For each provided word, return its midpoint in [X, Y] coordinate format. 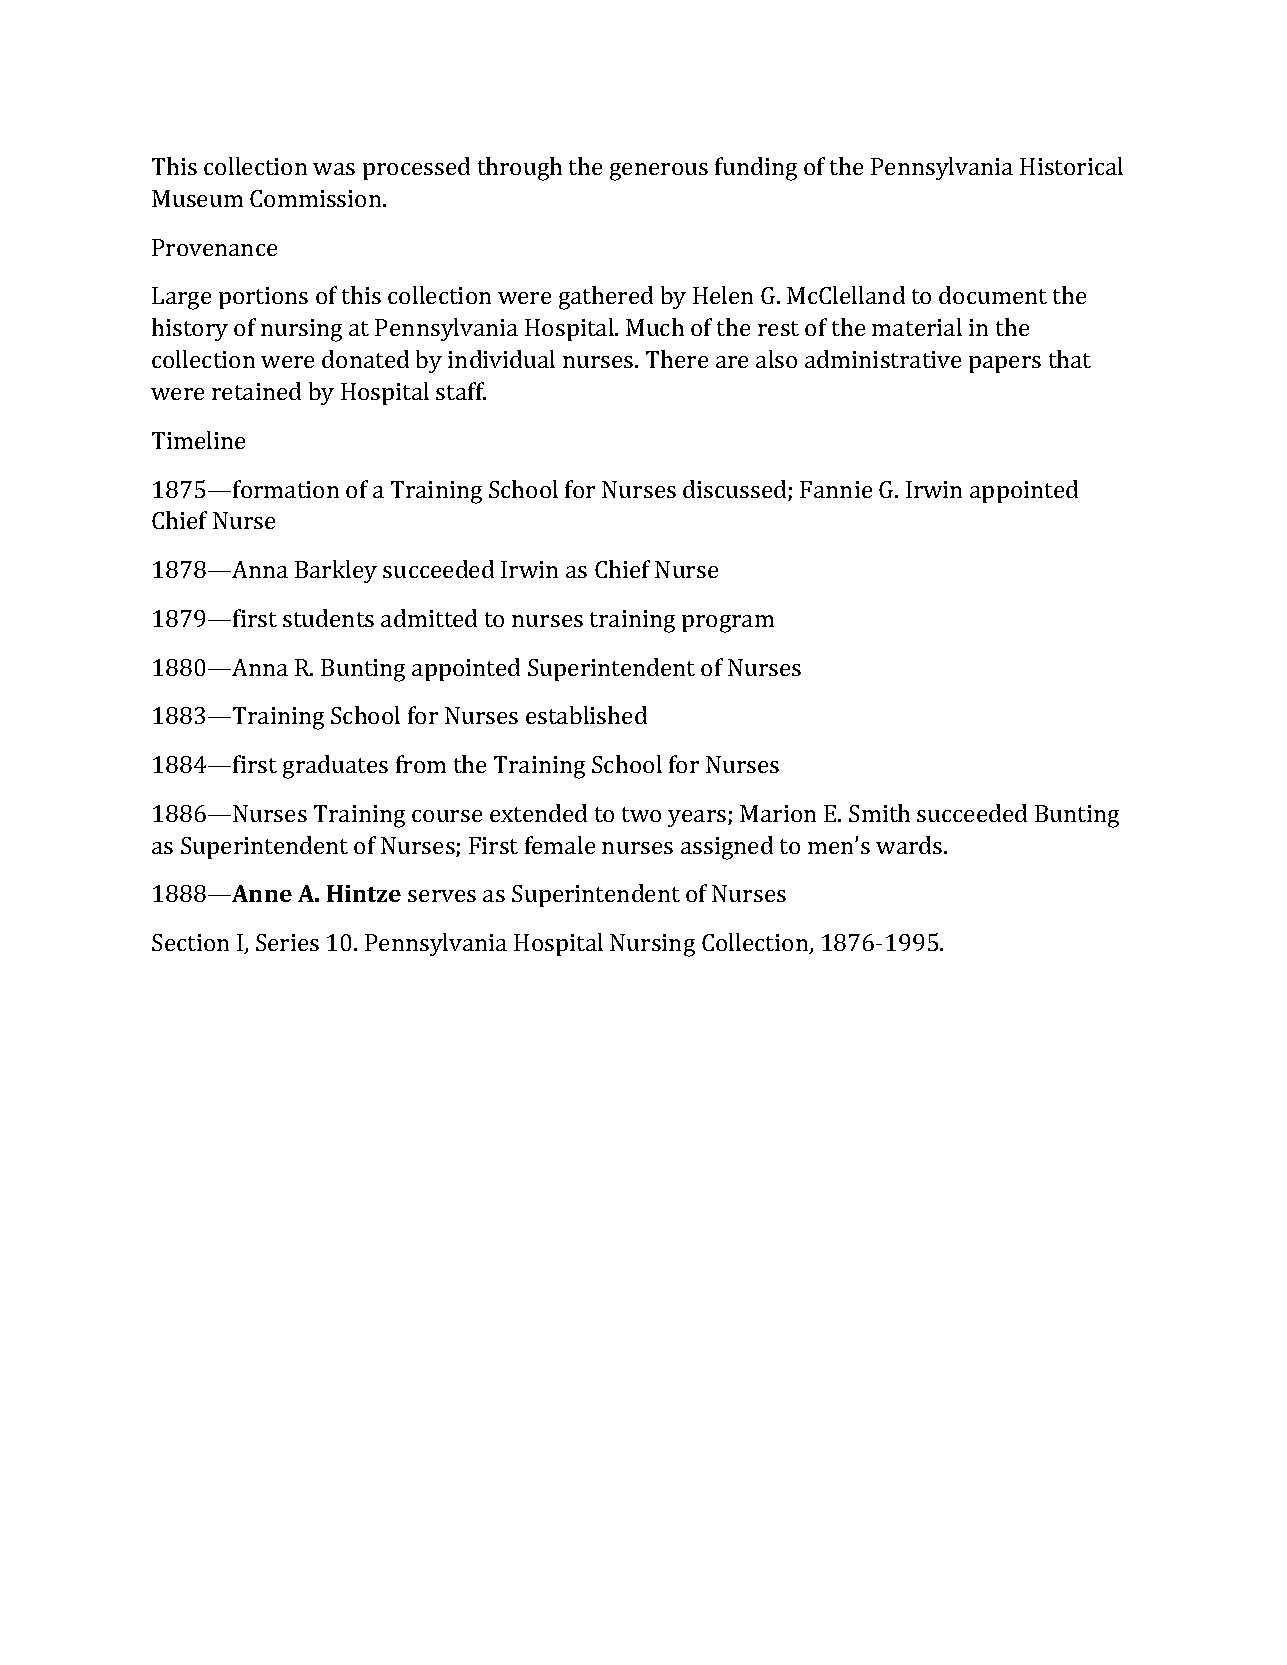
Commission [317, 198]
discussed [736, 490]
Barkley [336, 571]
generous [659, 172]
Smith [879, 813]
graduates [335, 767]
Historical [1071, 166]
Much [655, 327]
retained [256, 391]
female [560, 845]
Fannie [836, 489]
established [586, 715]
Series [287, 942]
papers [1005, 364]
